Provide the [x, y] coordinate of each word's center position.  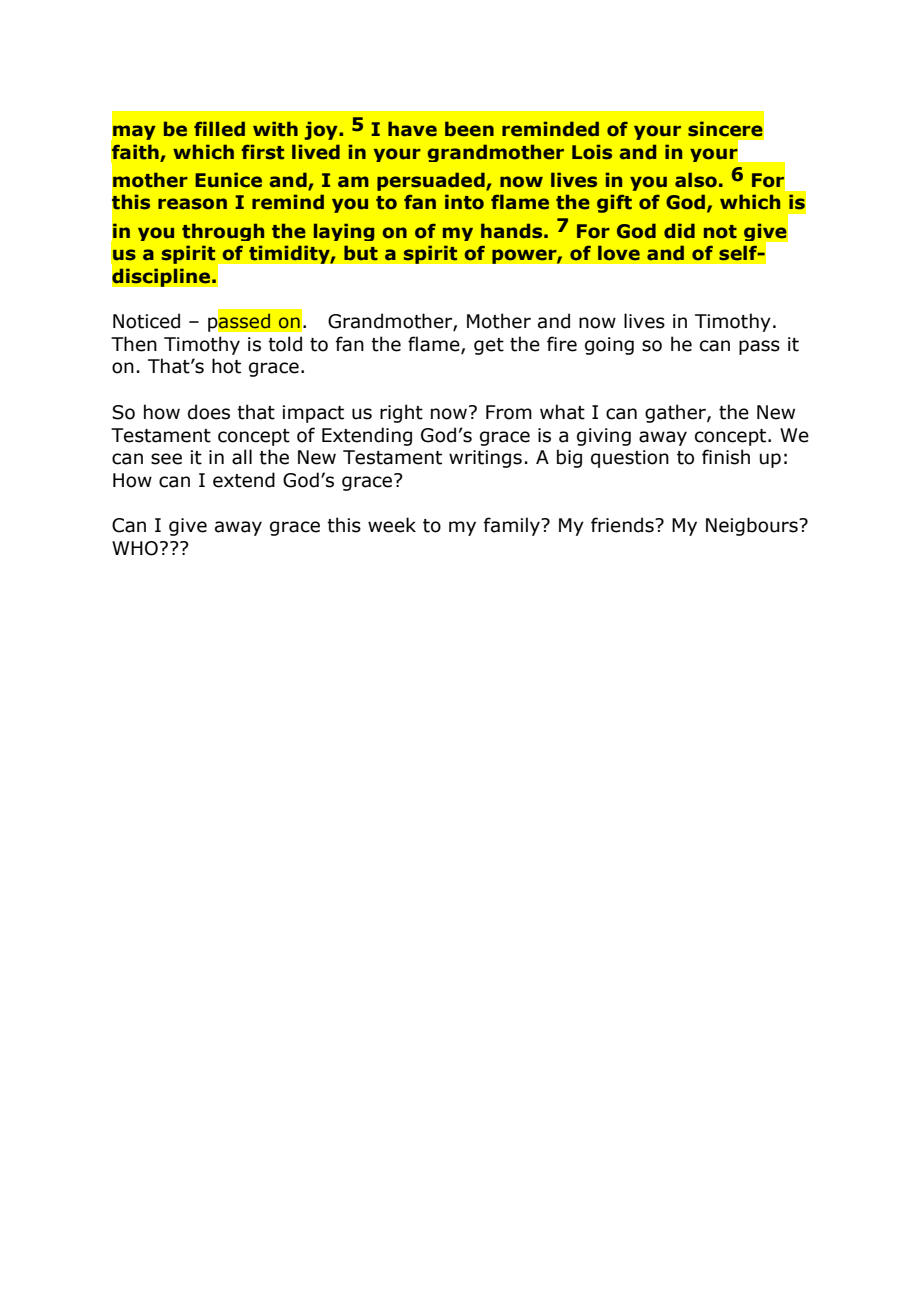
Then [134, 344]
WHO [135, 548]
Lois [592, 152]
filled [219, 129]
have [412, 129]
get [489, 346]
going [609, 346]
